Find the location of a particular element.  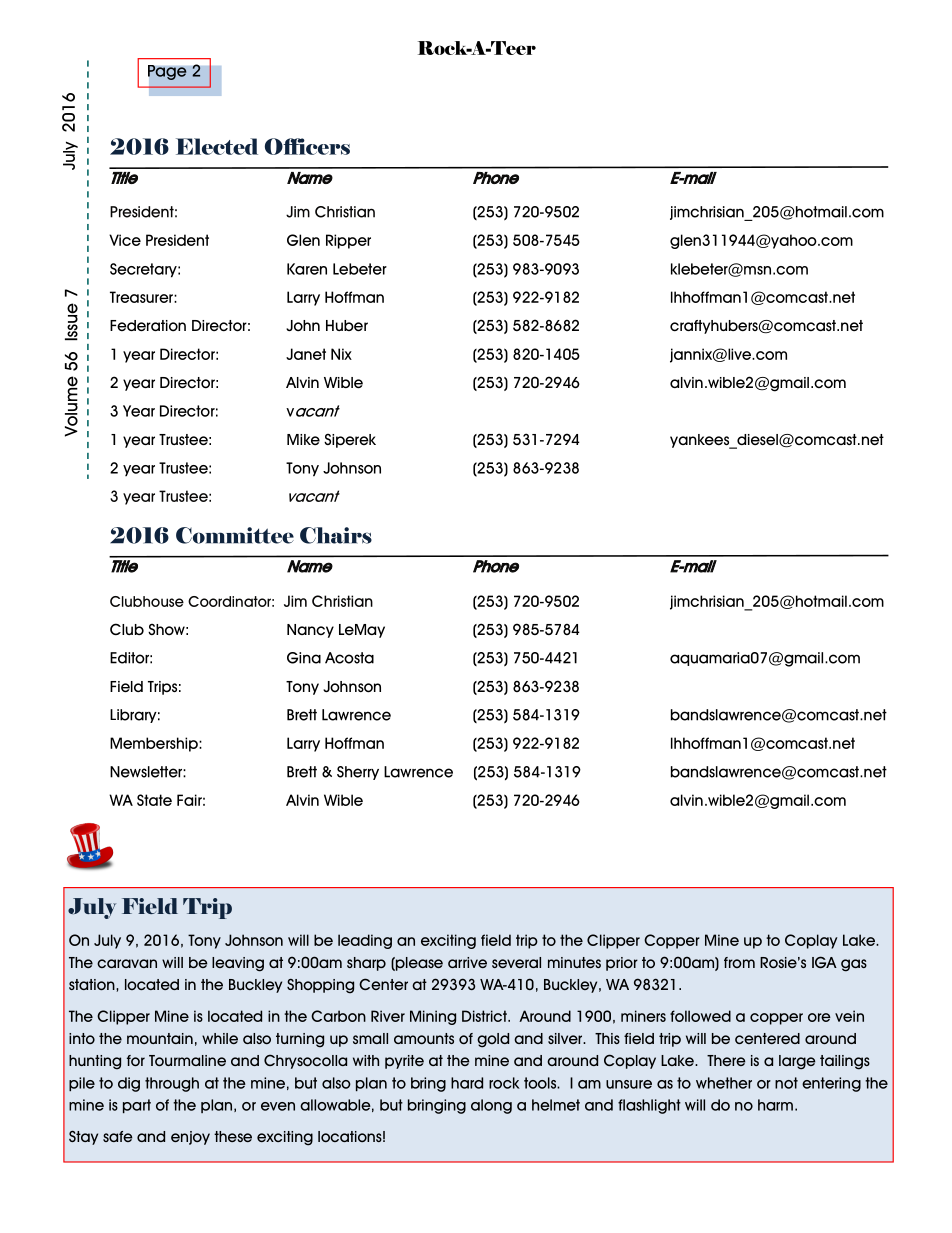

Acosta is located at coordinates (349, 658).
